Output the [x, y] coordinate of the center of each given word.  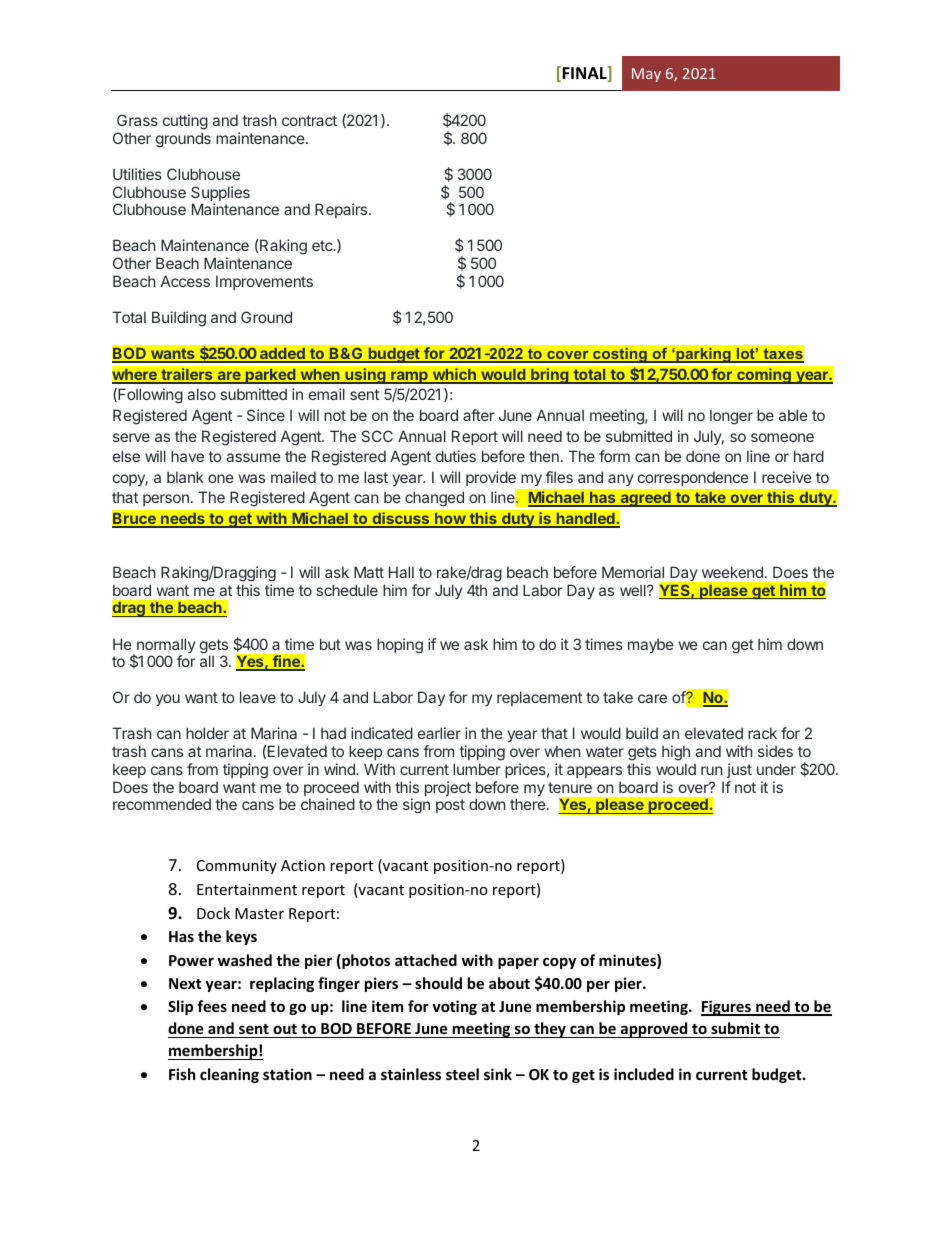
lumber [477, 769]
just [739, 770]
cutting [185, 122]
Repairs [342, 210]
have [187, 456]
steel [462, 1074]
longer [731, 417]
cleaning [229, 1075]
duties [456, 456]
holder [207, 733]
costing [620, 355]
